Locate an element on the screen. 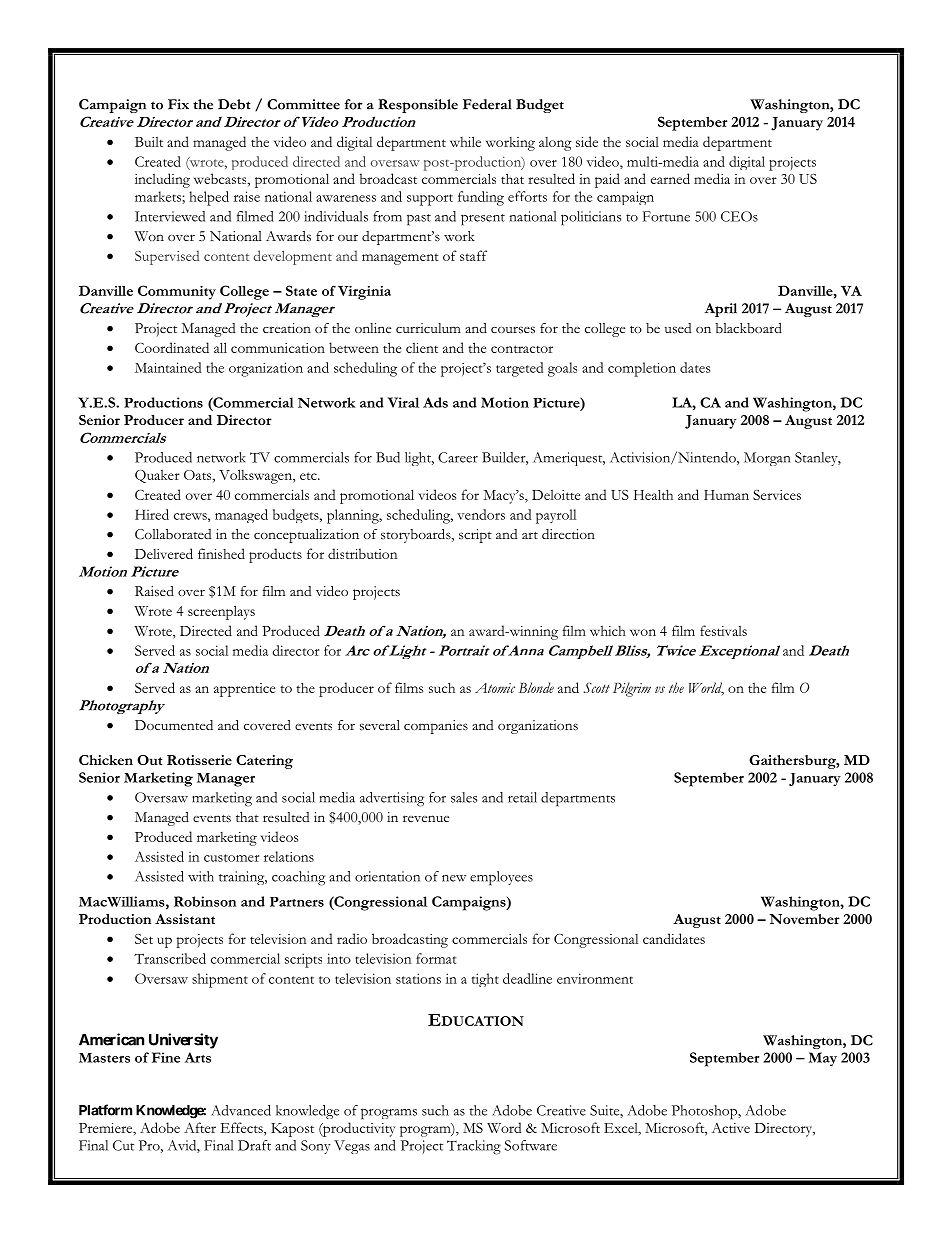 This screenshot has width=952, height=1233. After is located at coordinates (200, 1127).
